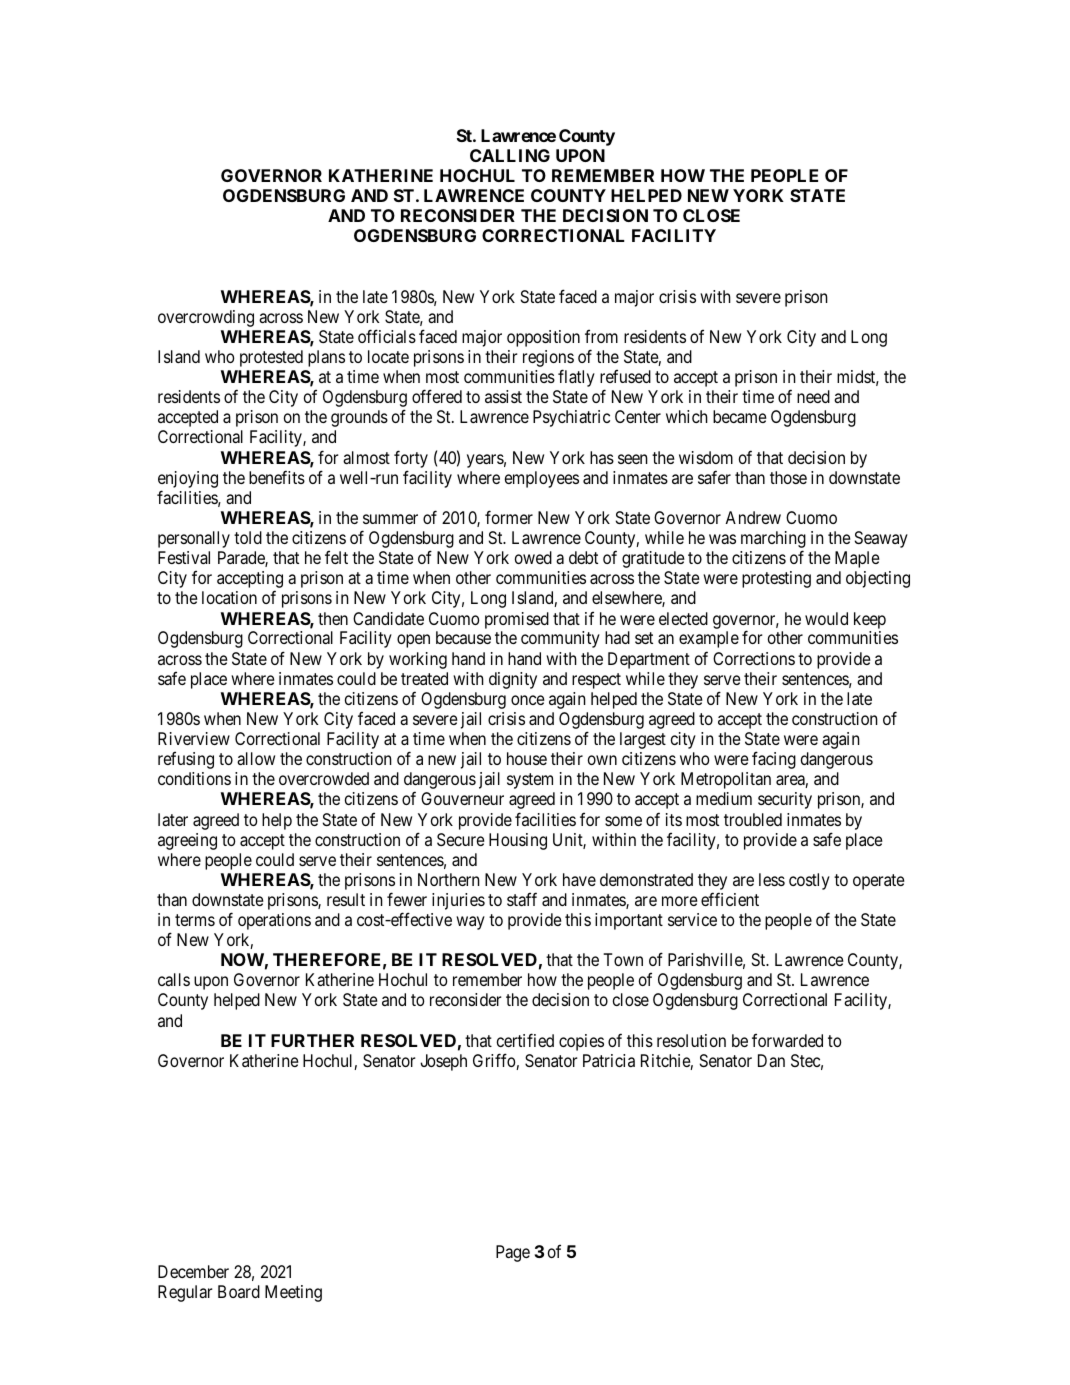 The width and height of the image is (1070, 1385). What do you see at coordinates (239, 1291) in the image?
I see `Board` at bounding box center [239, 1291].
